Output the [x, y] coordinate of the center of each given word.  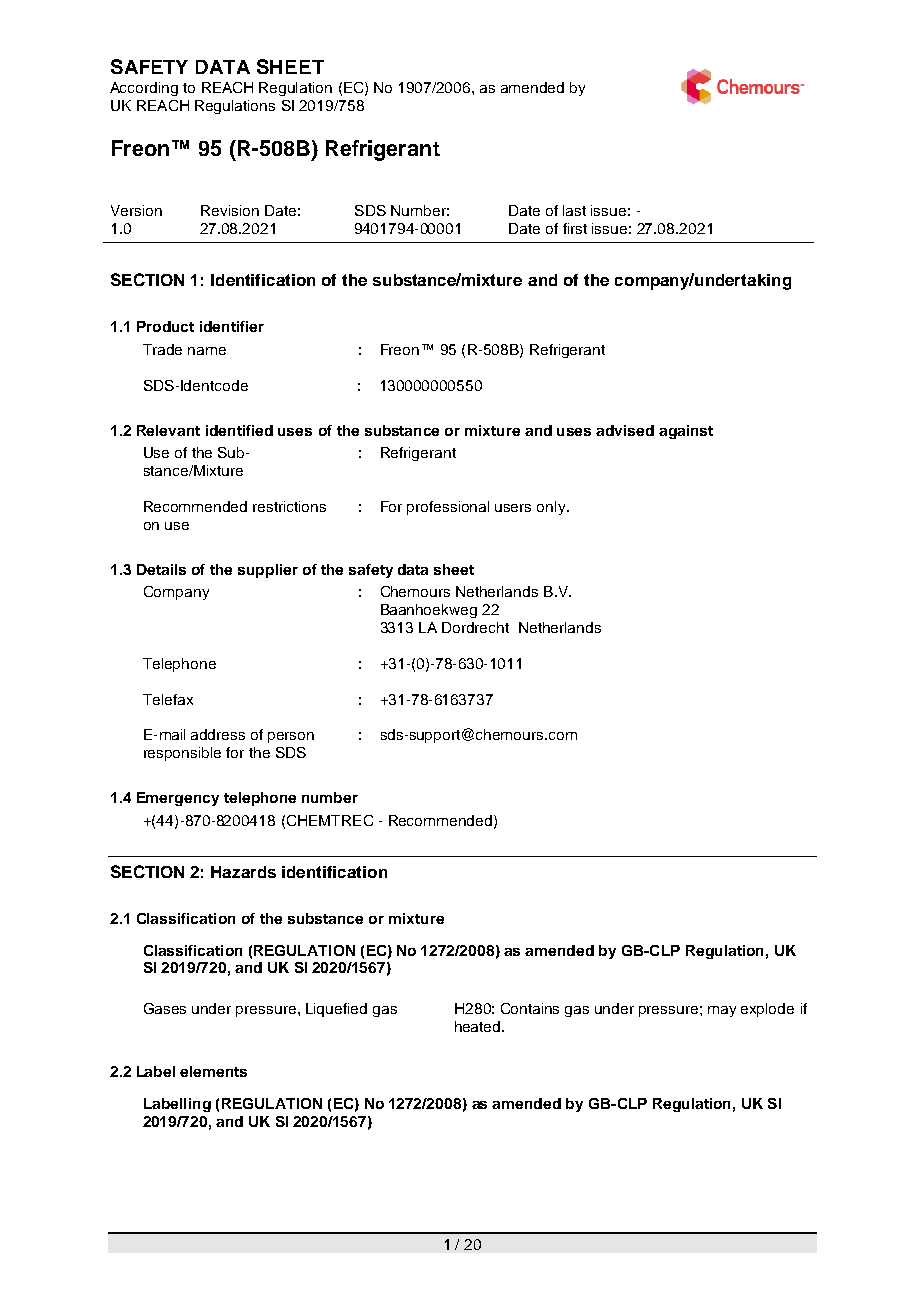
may [722, 1011]
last [574, 210]
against [686, 432]
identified [239, 430]
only [552, 508]
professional [448, 508]
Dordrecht [475, 627]
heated [479, 1026]
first [575, 228]
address [218, 734]
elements [213, 1071]
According [144, 89]
